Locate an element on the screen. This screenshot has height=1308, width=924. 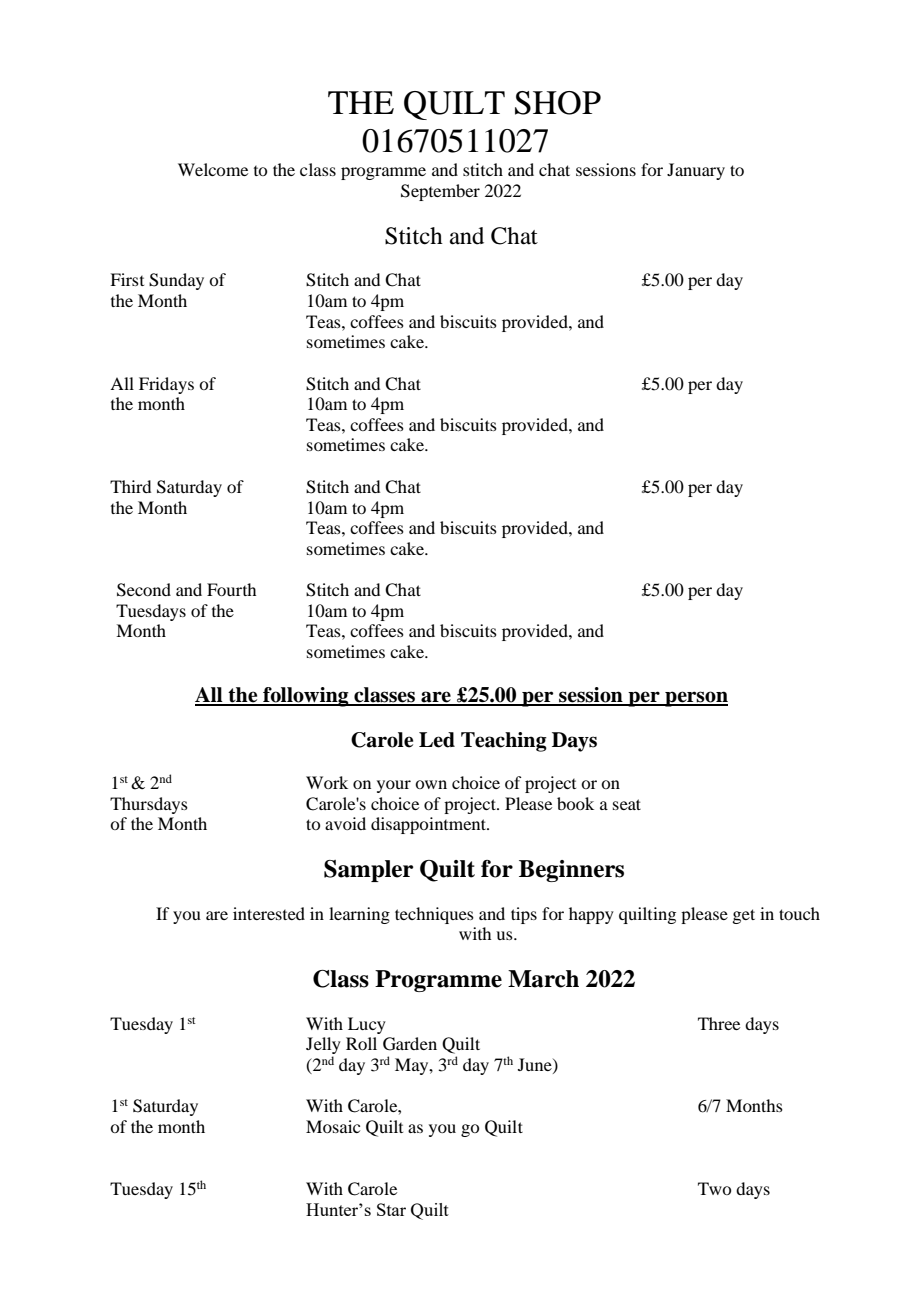
September is located at coordinates (440, 192).
